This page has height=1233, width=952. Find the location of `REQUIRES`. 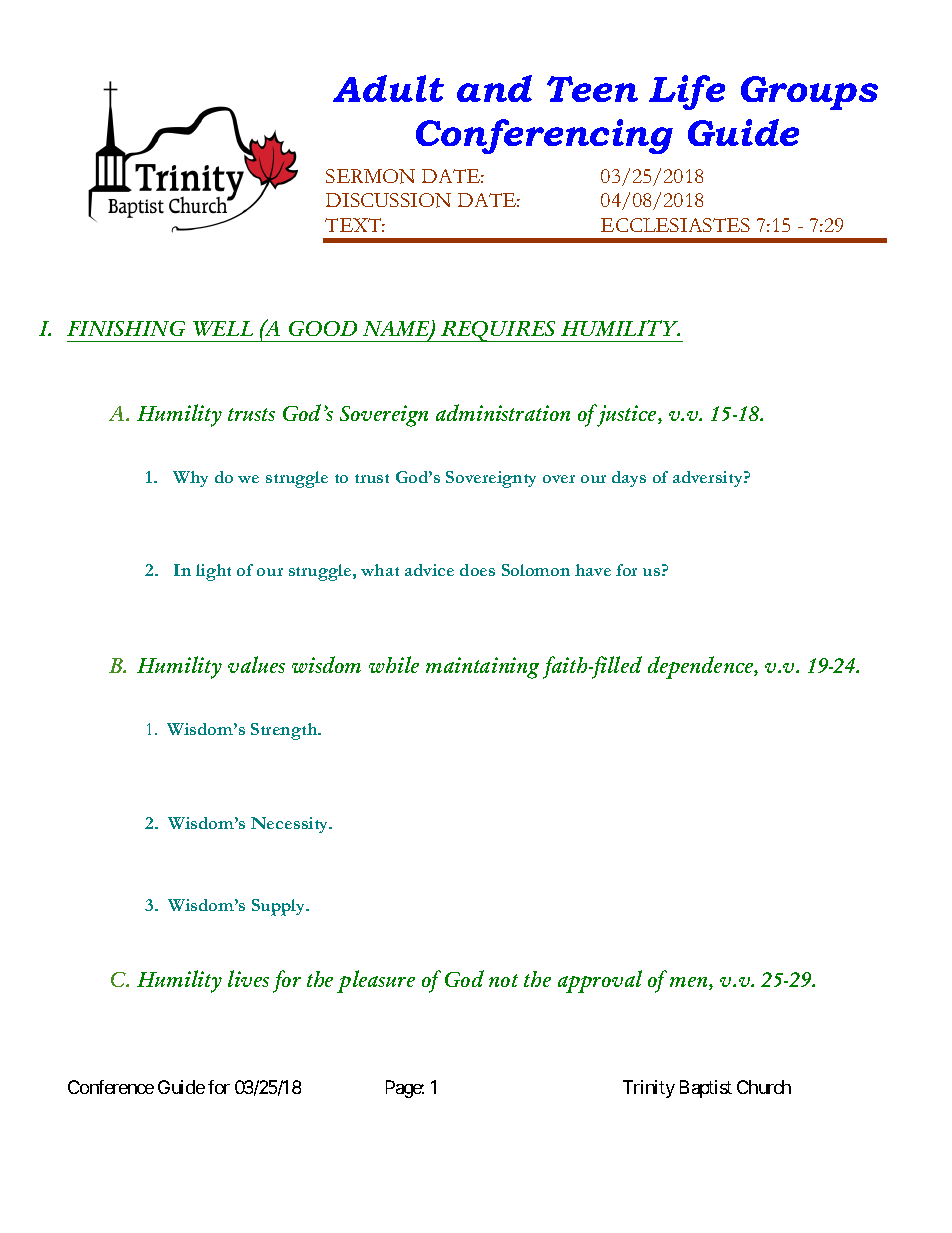

REQUIRES is located at coordinates (499, 331).
